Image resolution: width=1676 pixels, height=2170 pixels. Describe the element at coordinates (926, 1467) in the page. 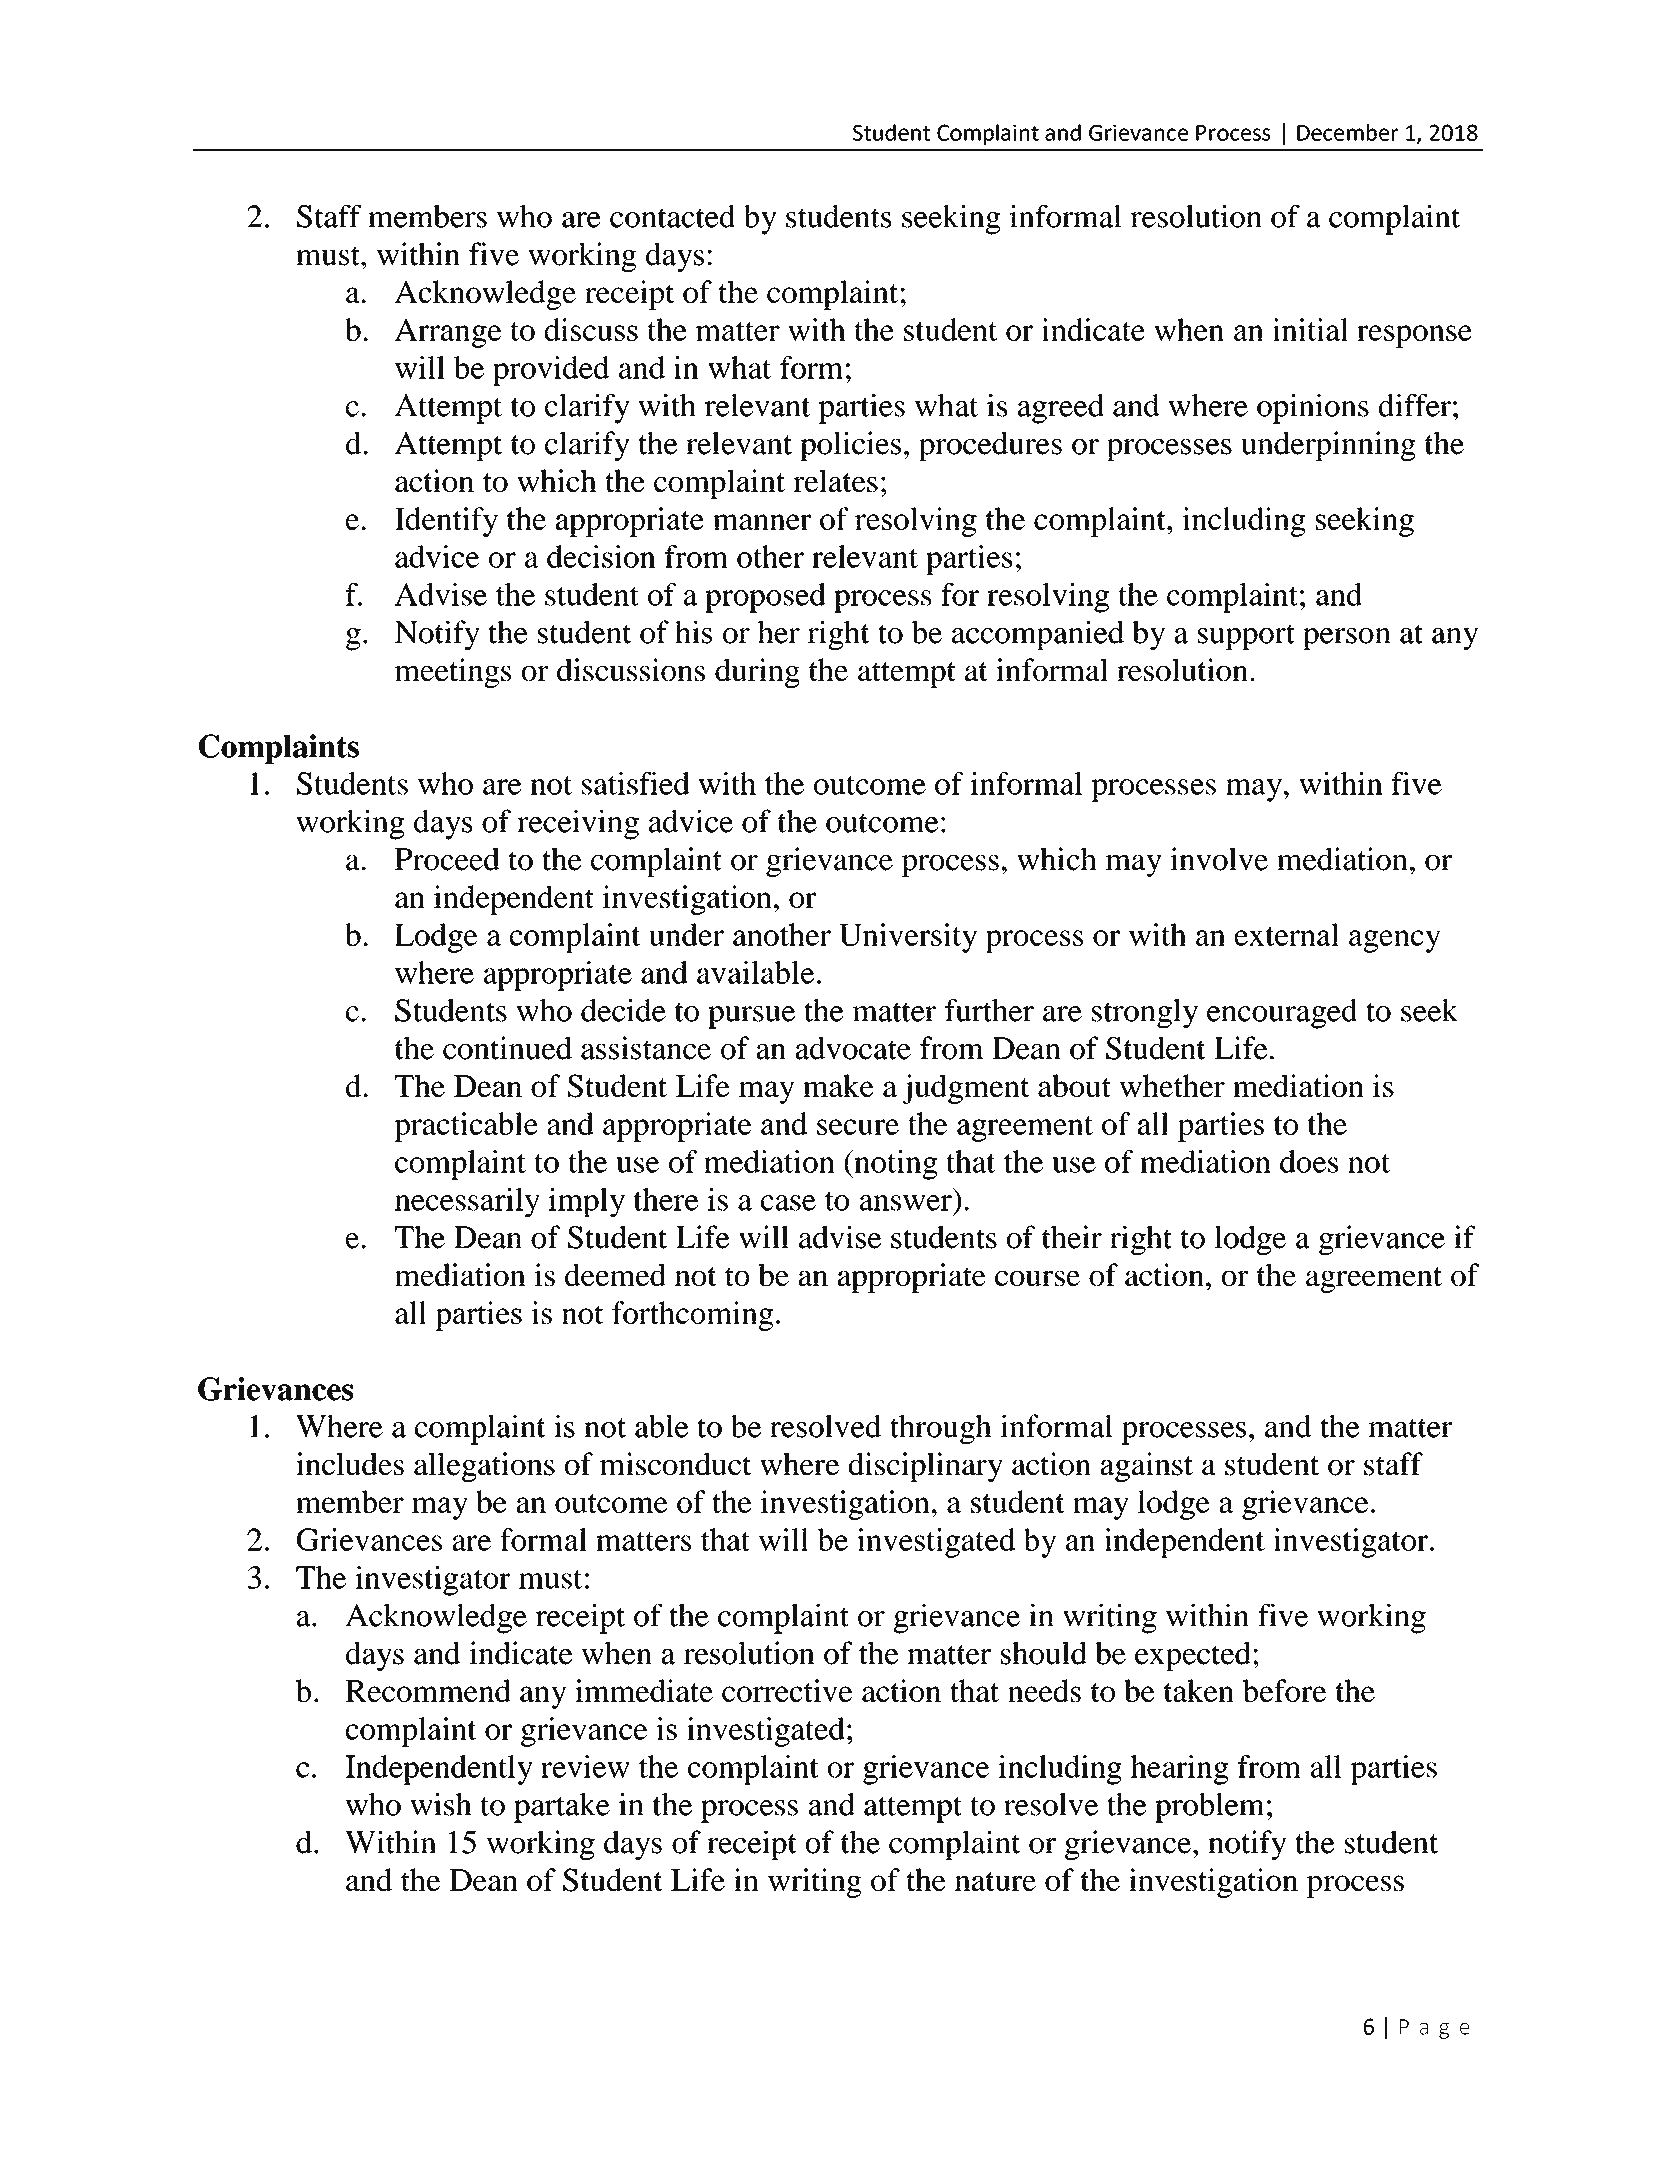

I see `disciplinary` at that location.
